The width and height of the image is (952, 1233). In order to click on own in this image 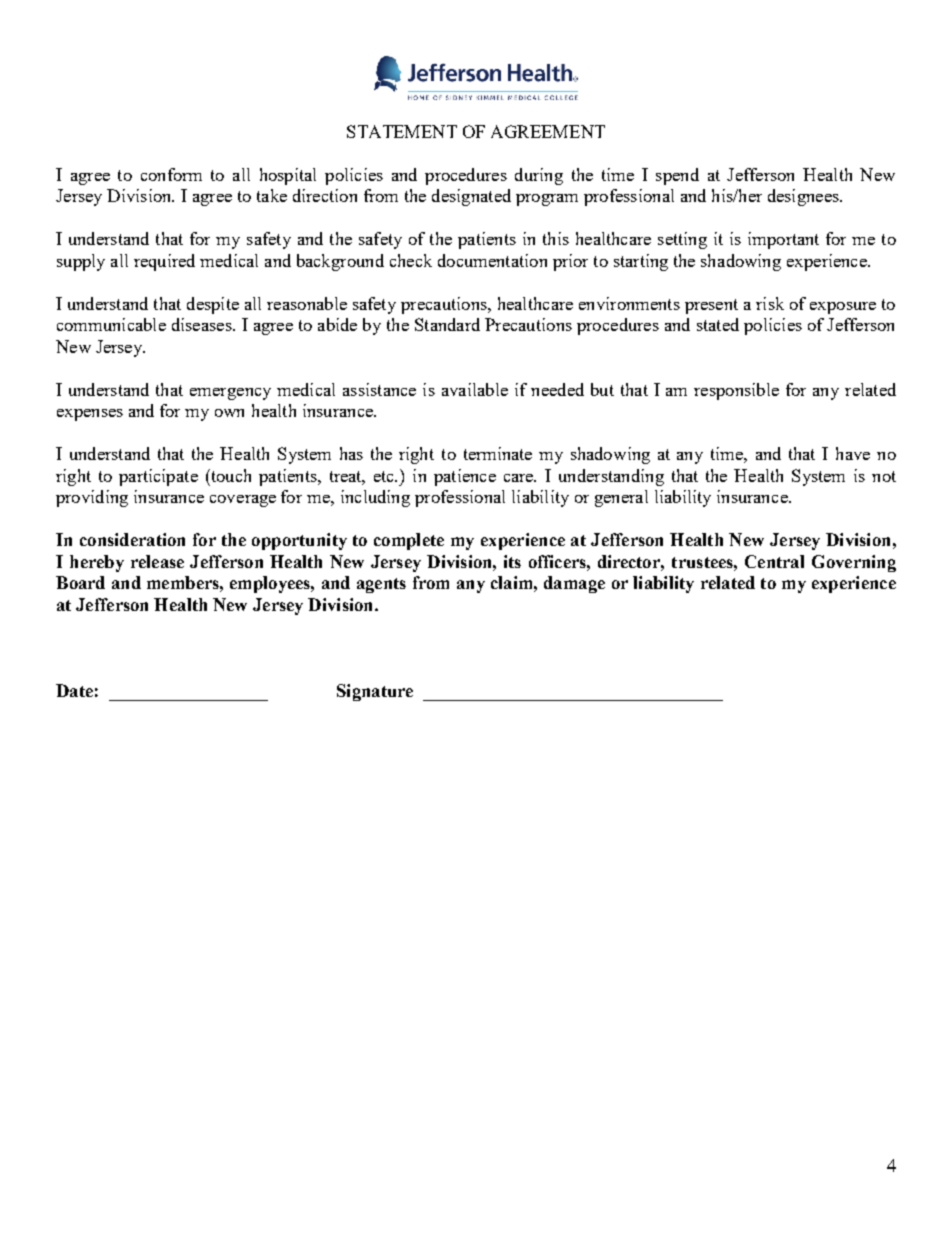, I will do `click(229, 413)`.
